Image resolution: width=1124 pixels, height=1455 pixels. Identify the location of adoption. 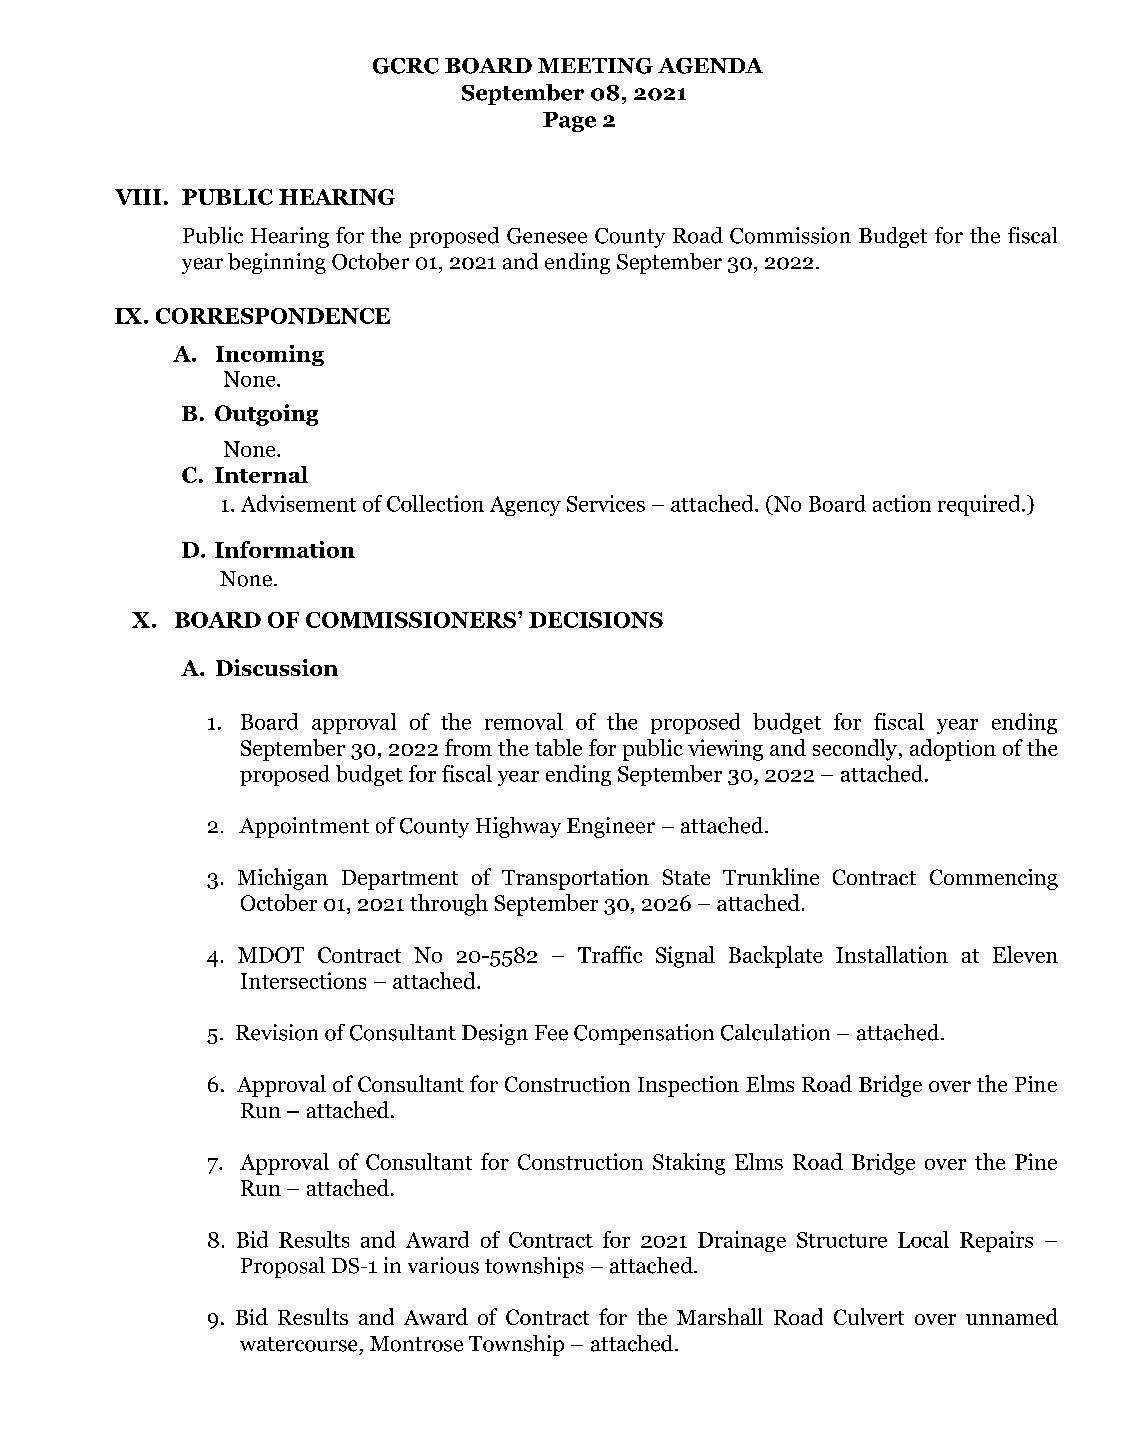
(953, 750).
